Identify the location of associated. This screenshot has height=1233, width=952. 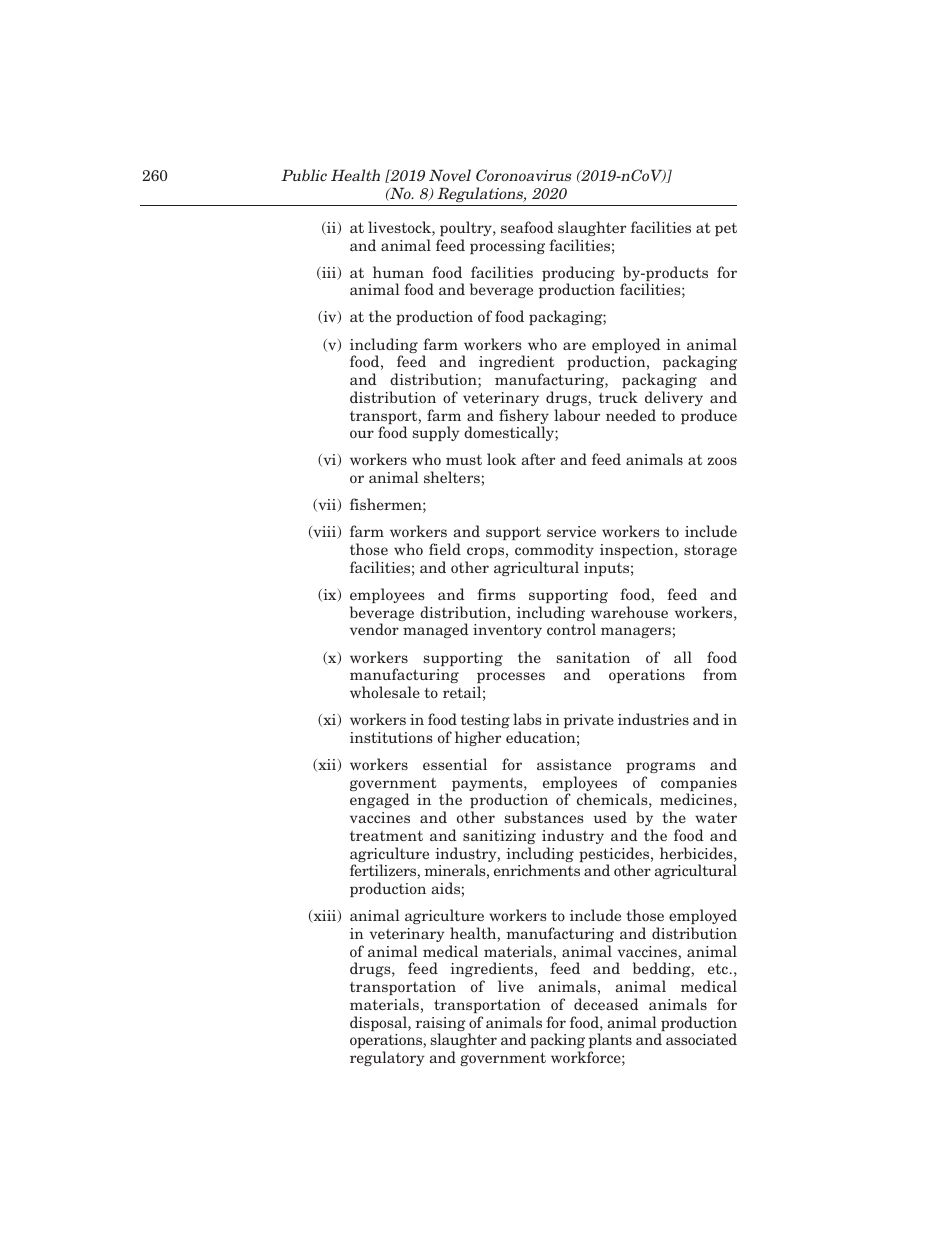
(701, 1039).
